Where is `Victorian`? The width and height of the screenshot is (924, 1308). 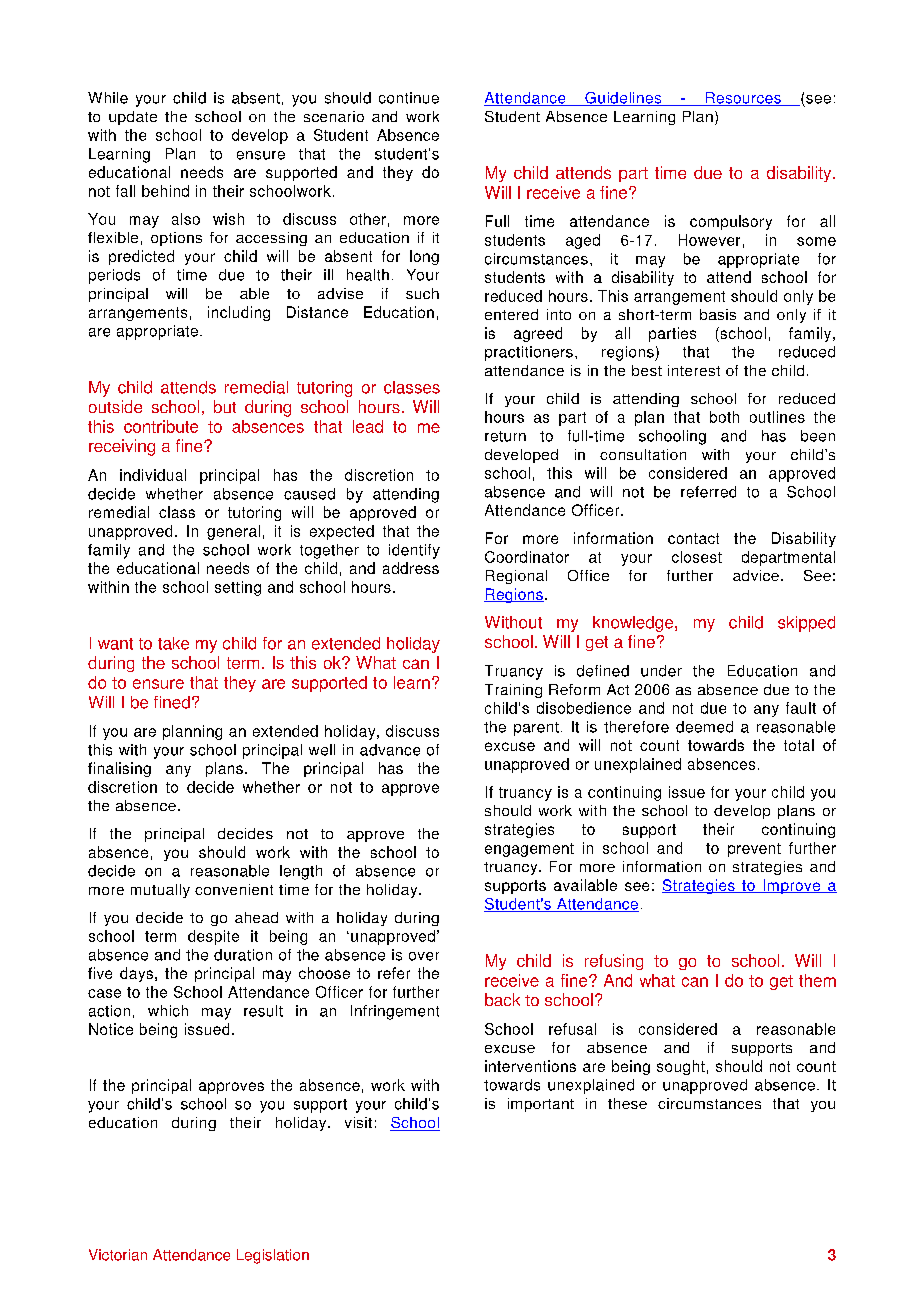 Victorian is located at coordinates (118, 1255).
